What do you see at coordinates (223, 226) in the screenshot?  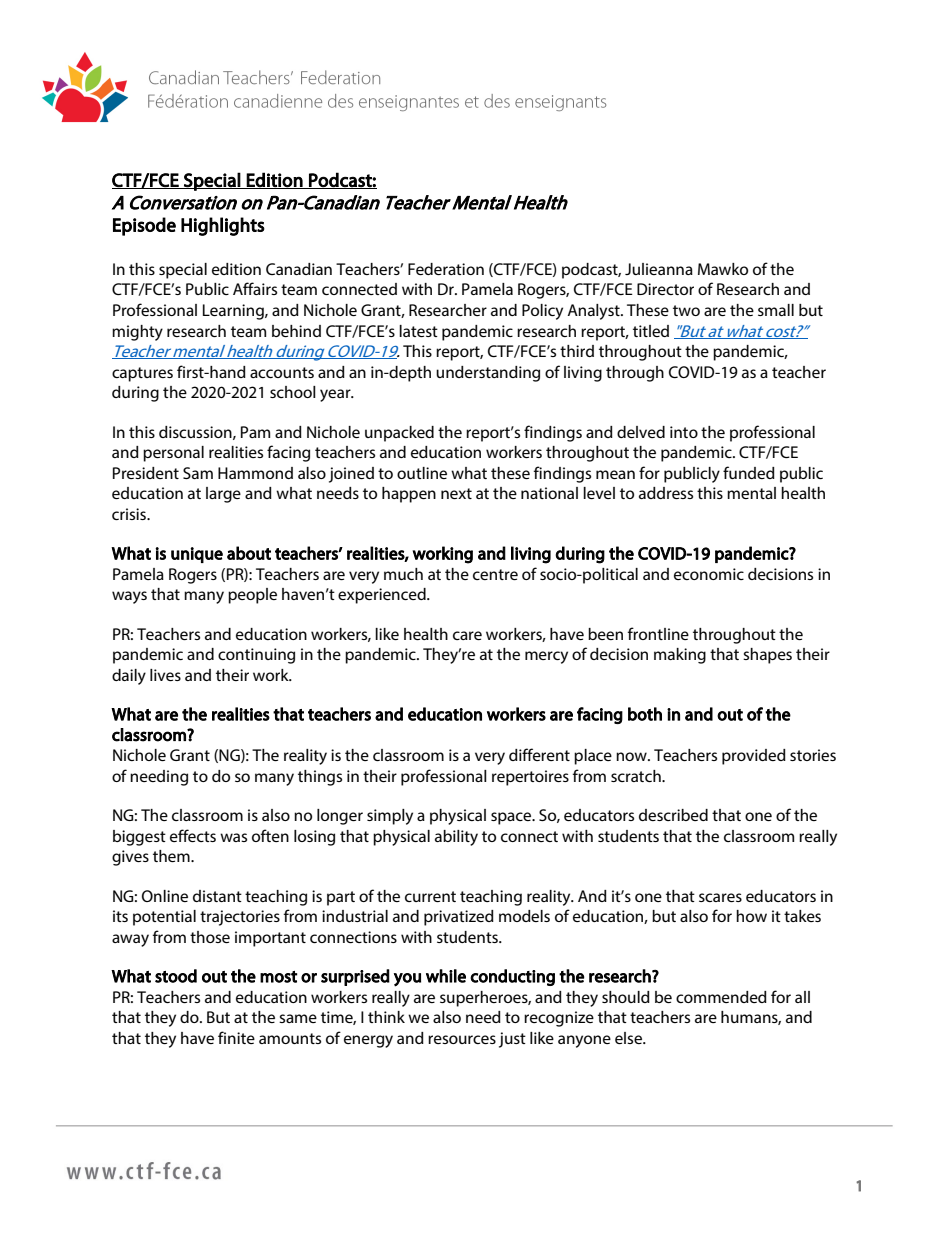 I see `Highlights` at bounding box center [223, 226].
